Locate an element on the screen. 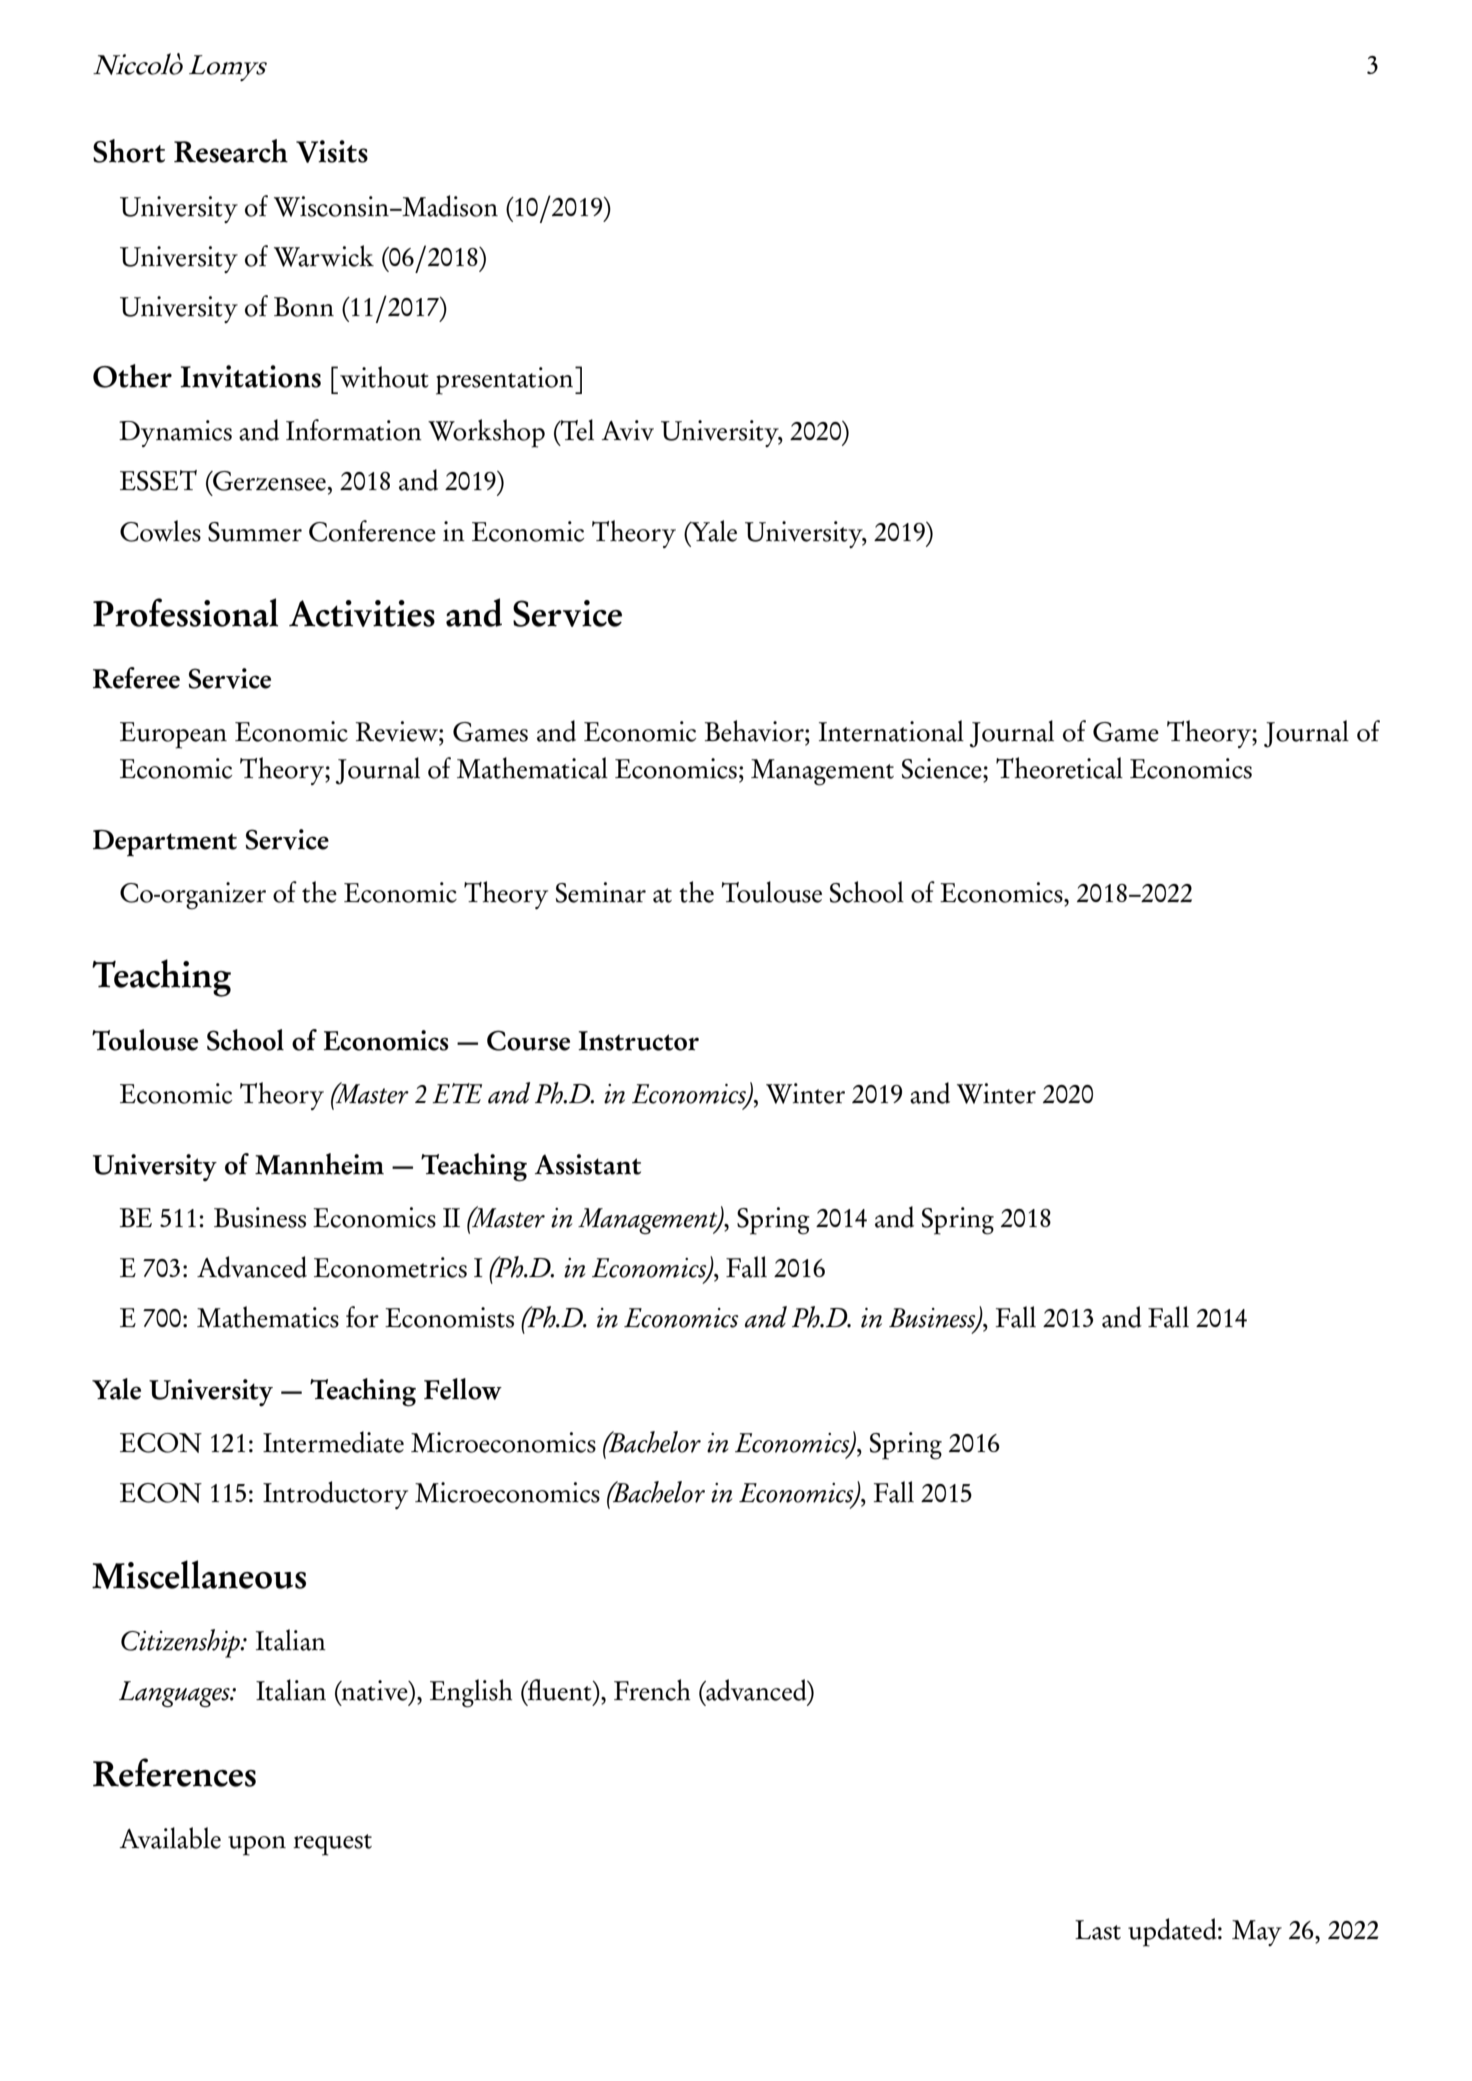 This screenshot has height=2081, width=1472. Research is located at coordinates (231, 151).
